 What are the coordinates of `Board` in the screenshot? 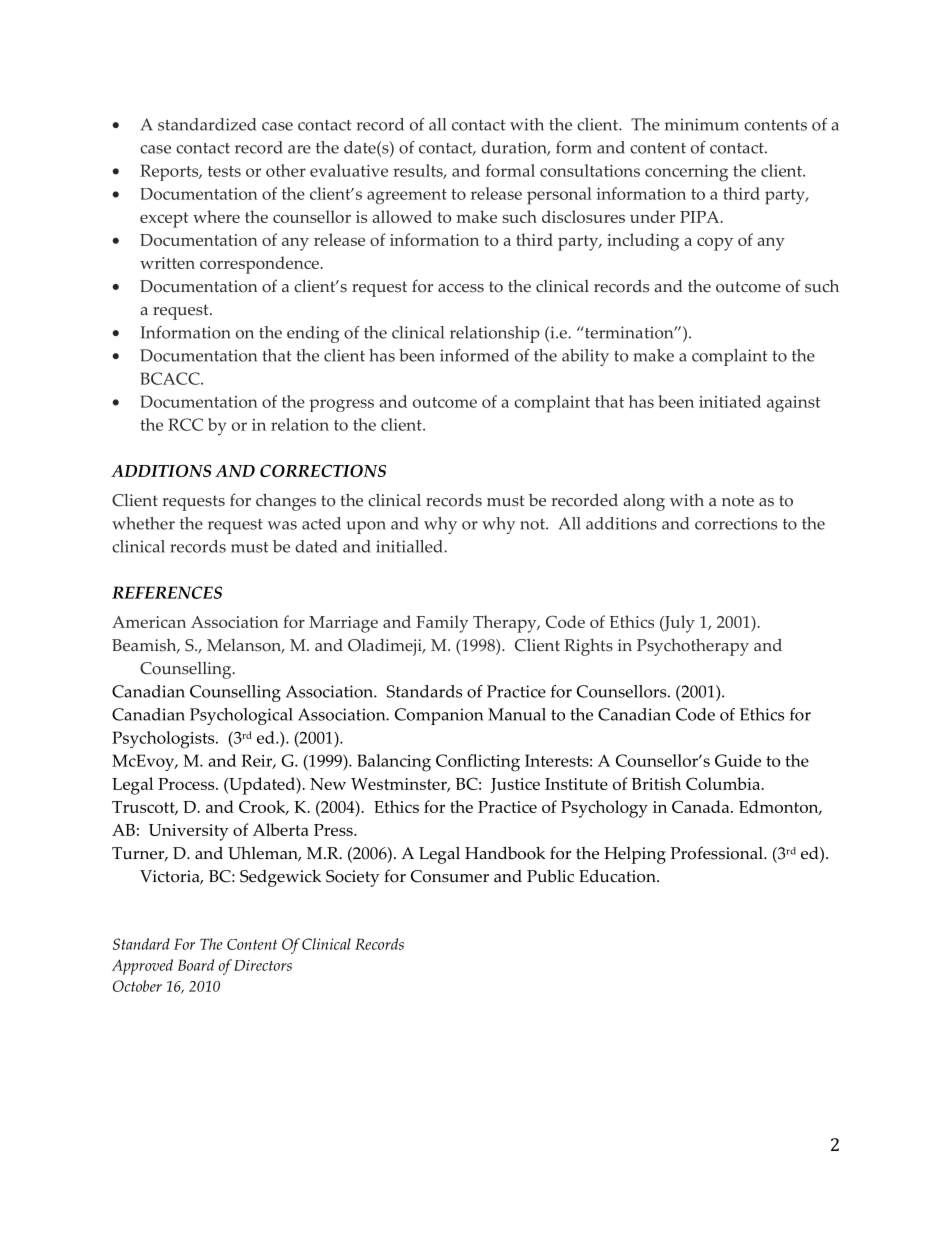 It's located at (196, 965).
